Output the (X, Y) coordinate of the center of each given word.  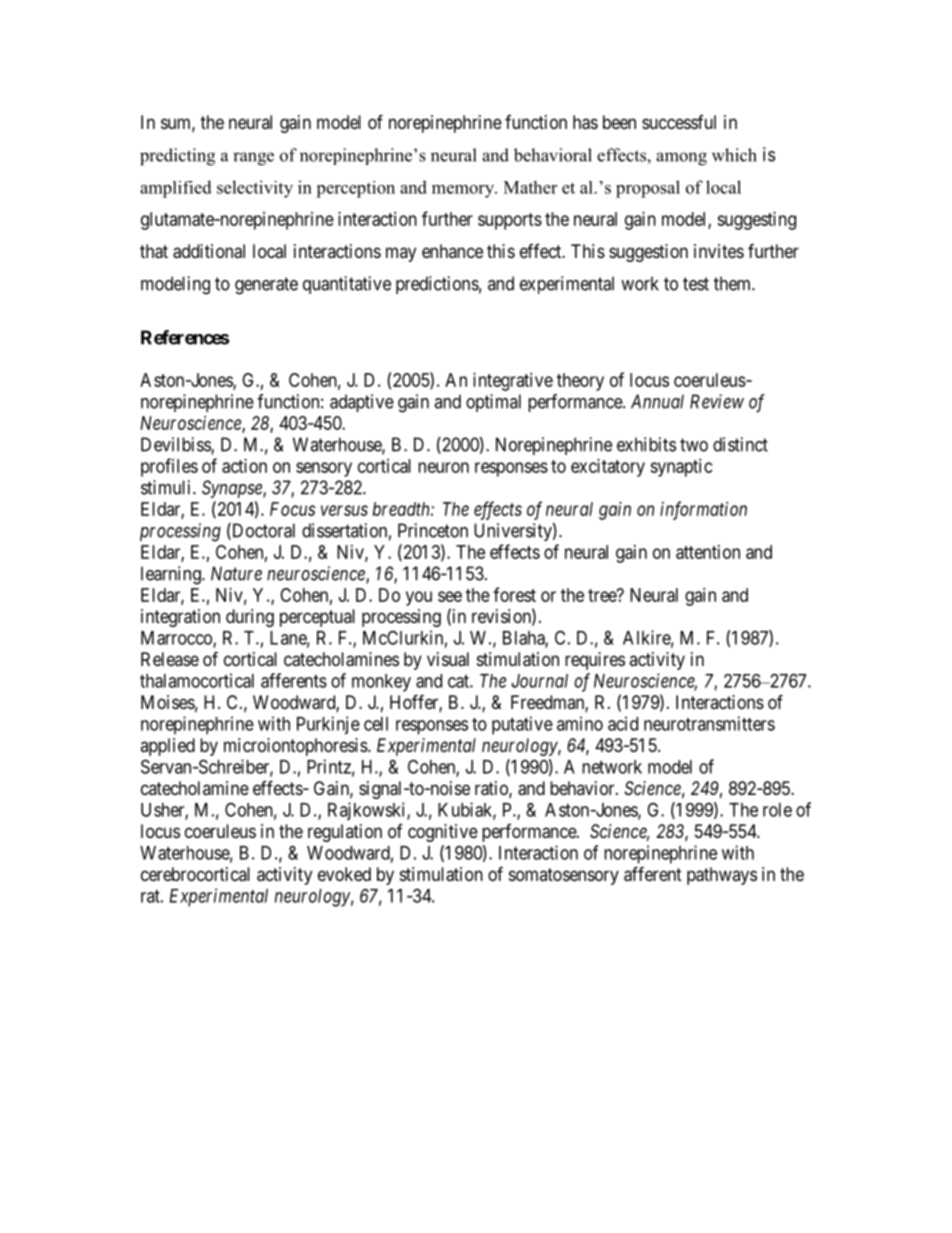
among (681, 159)
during (250, 618)
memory (464, 191)
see (450, 596)
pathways (722, 876)
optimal (493, 403)
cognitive (443, 833)
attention (708, 552)
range (253, 159)
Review (717, 401)
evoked (344, 874)
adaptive (362, 403)
